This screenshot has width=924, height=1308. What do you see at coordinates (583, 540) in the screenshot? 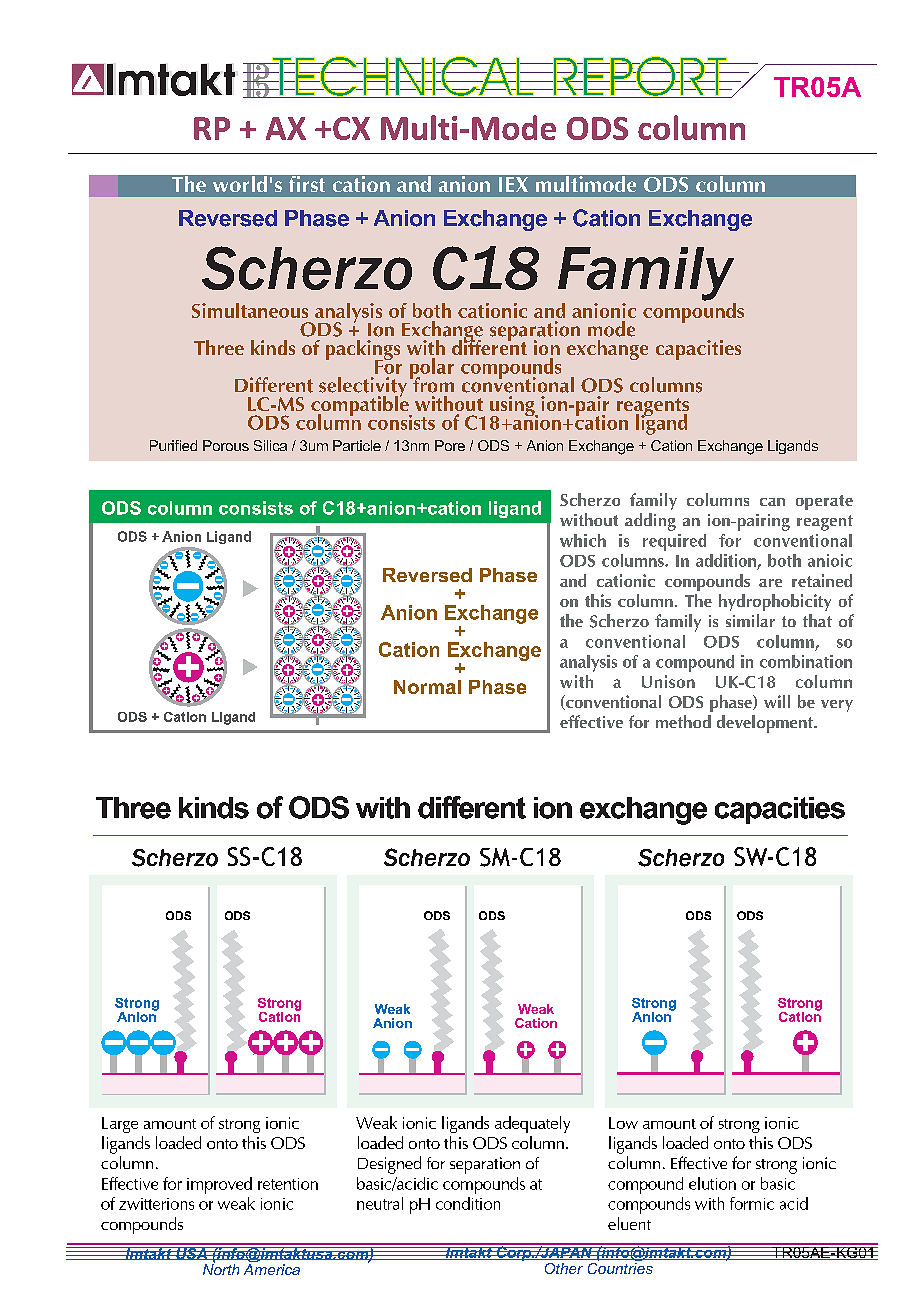
I see `which` at bounding box center [583, 540].
